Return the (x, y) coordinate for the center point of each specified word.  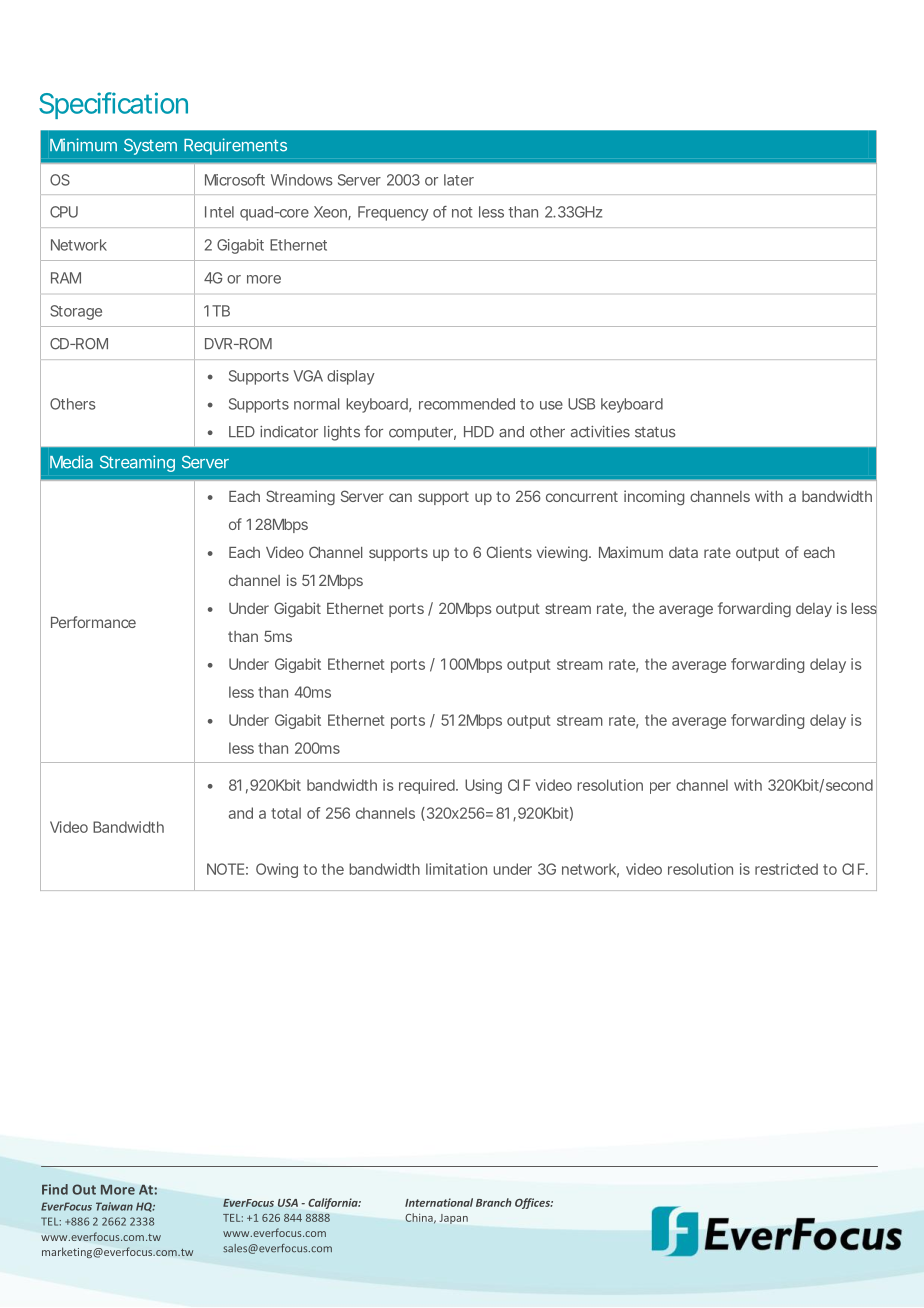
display (351, 377)
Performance (93, 622)
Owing (277, 870)
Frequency (393, 213)
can (400, 497)
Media (71, 462)
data (683, 552)
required (428, 786)
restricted (786, 869)
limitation (456, 869)
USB (581, 404)
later (459, 180)
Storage (76, 312)
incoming (654, 498)
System (150, 146)
